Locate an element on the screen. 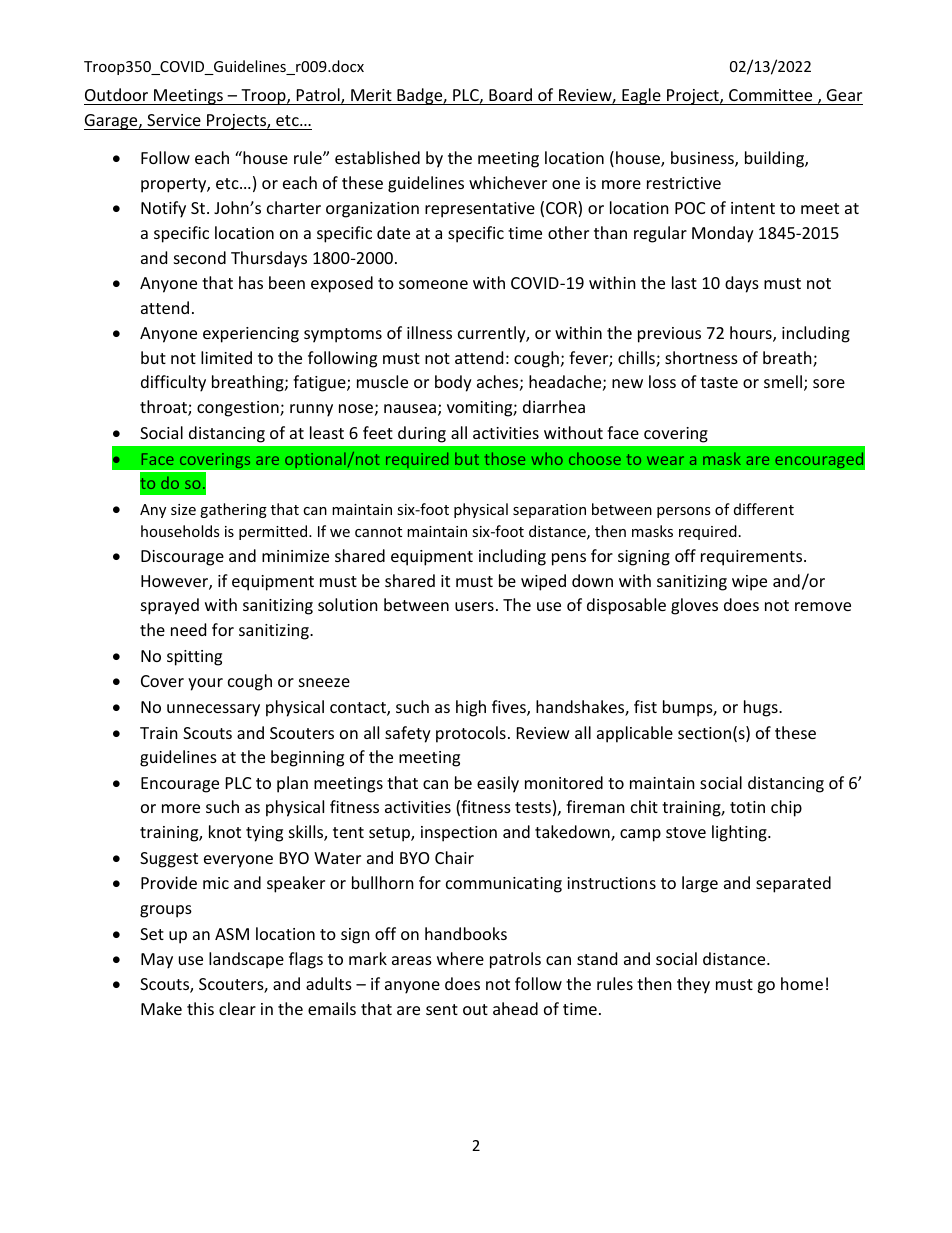 Image resolution: width=952 pixels, height=1233 pixels. hugs is located at coordinates (762, 708).
